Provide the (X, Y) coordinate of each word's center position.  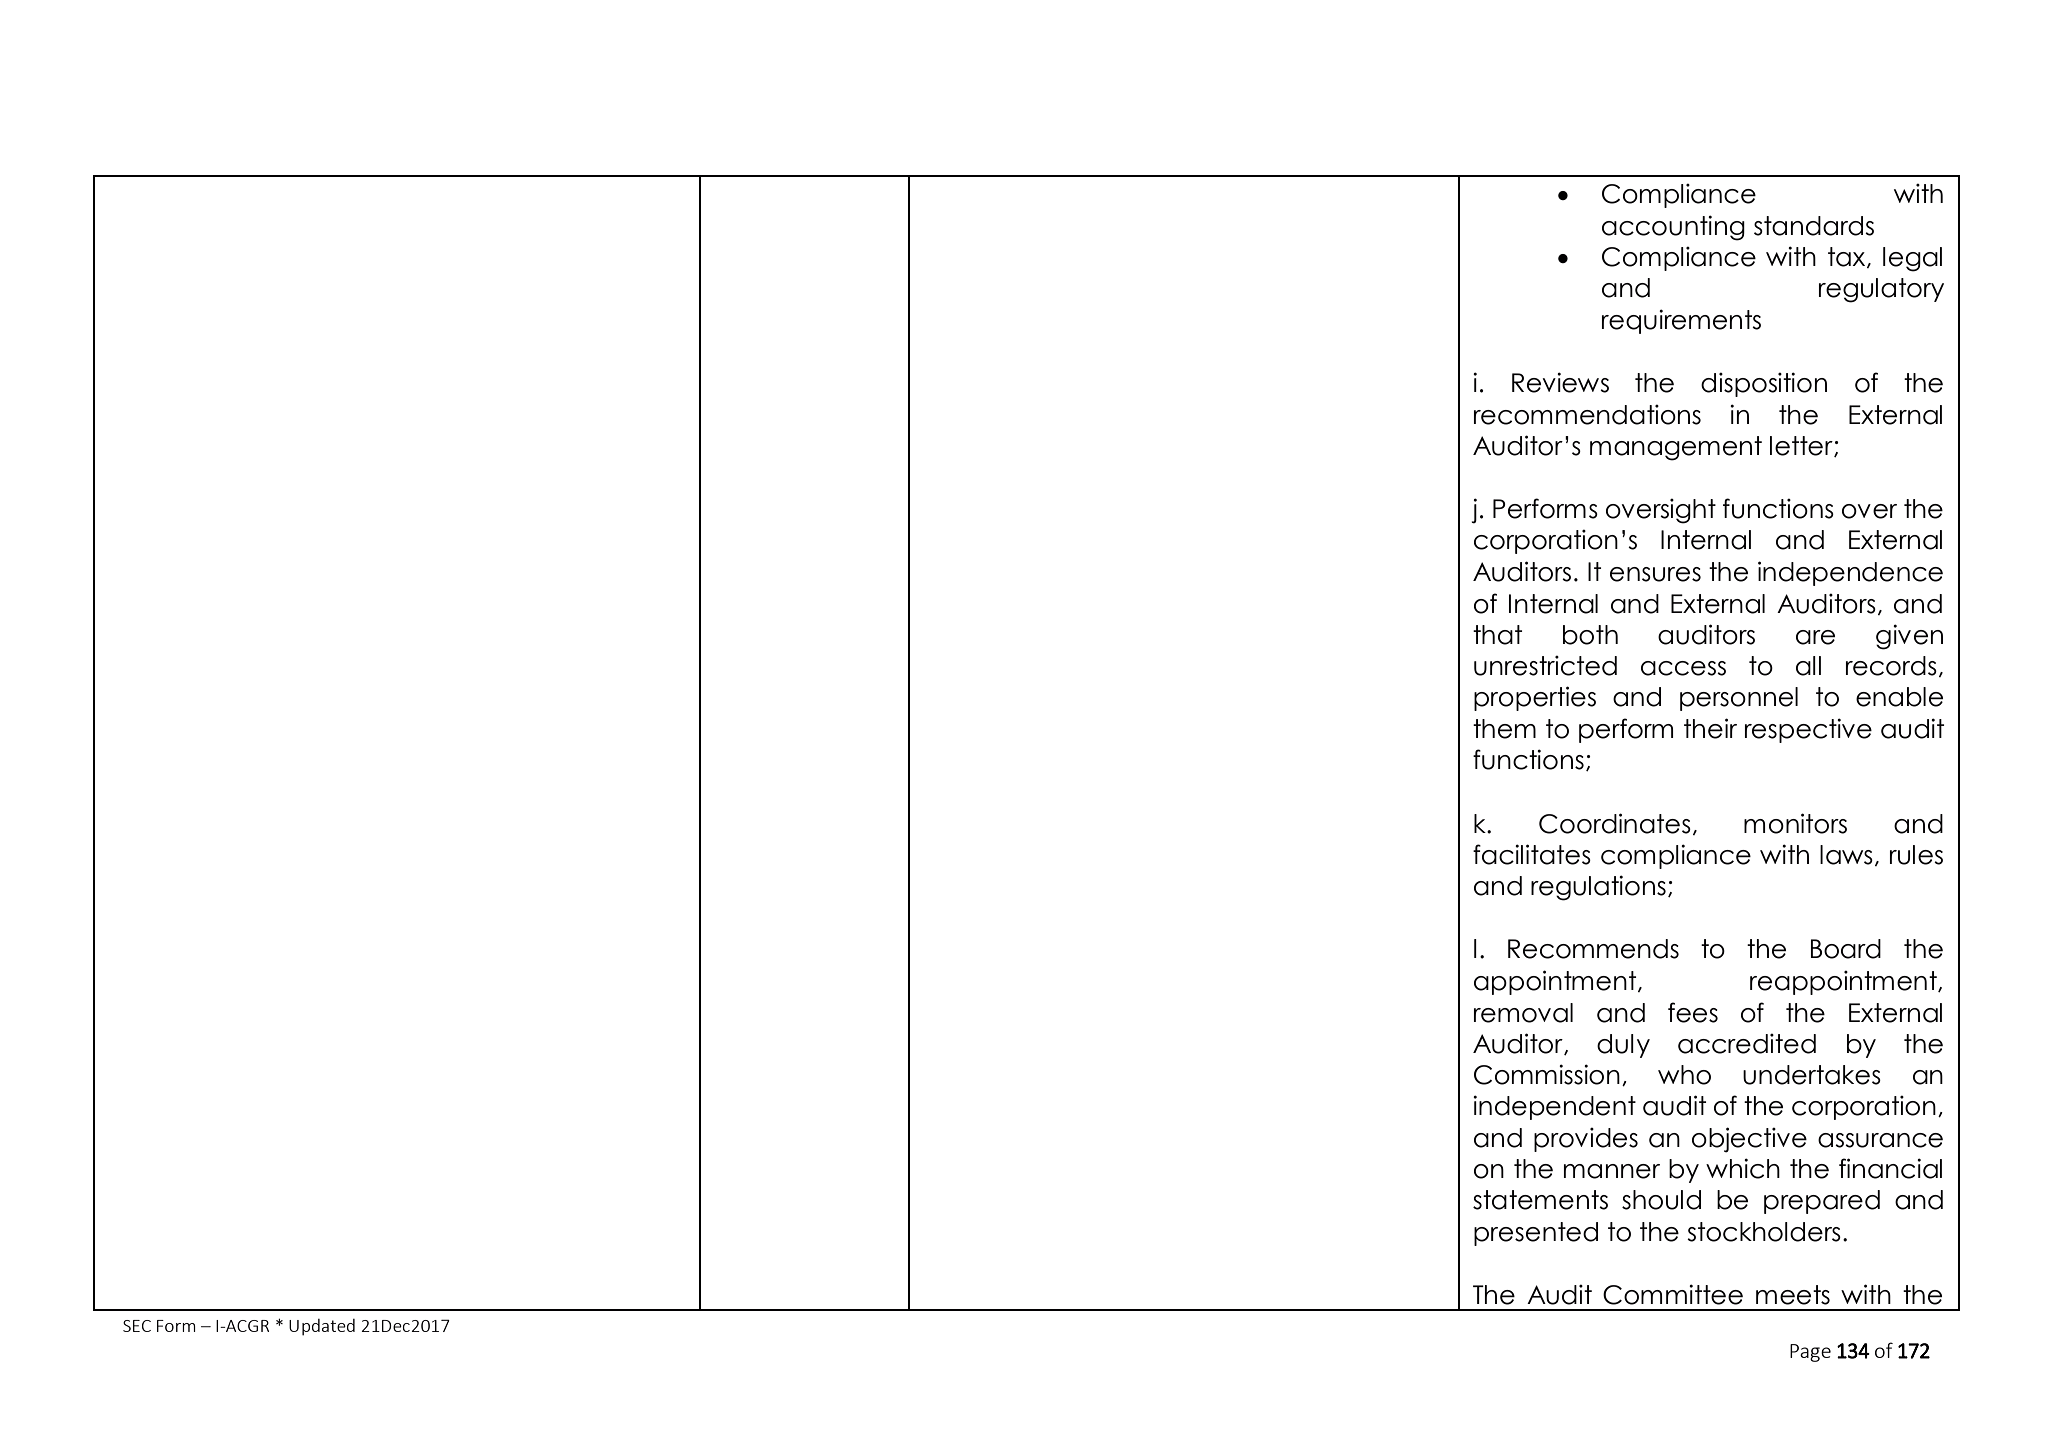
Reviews (1560, 382)
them (1504, 729)
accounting (1673, 228)
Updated (322, 1327)
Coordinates (1615, 823)
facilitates (1532, 854)
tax (1848, 257)
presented (1536, 1234)
